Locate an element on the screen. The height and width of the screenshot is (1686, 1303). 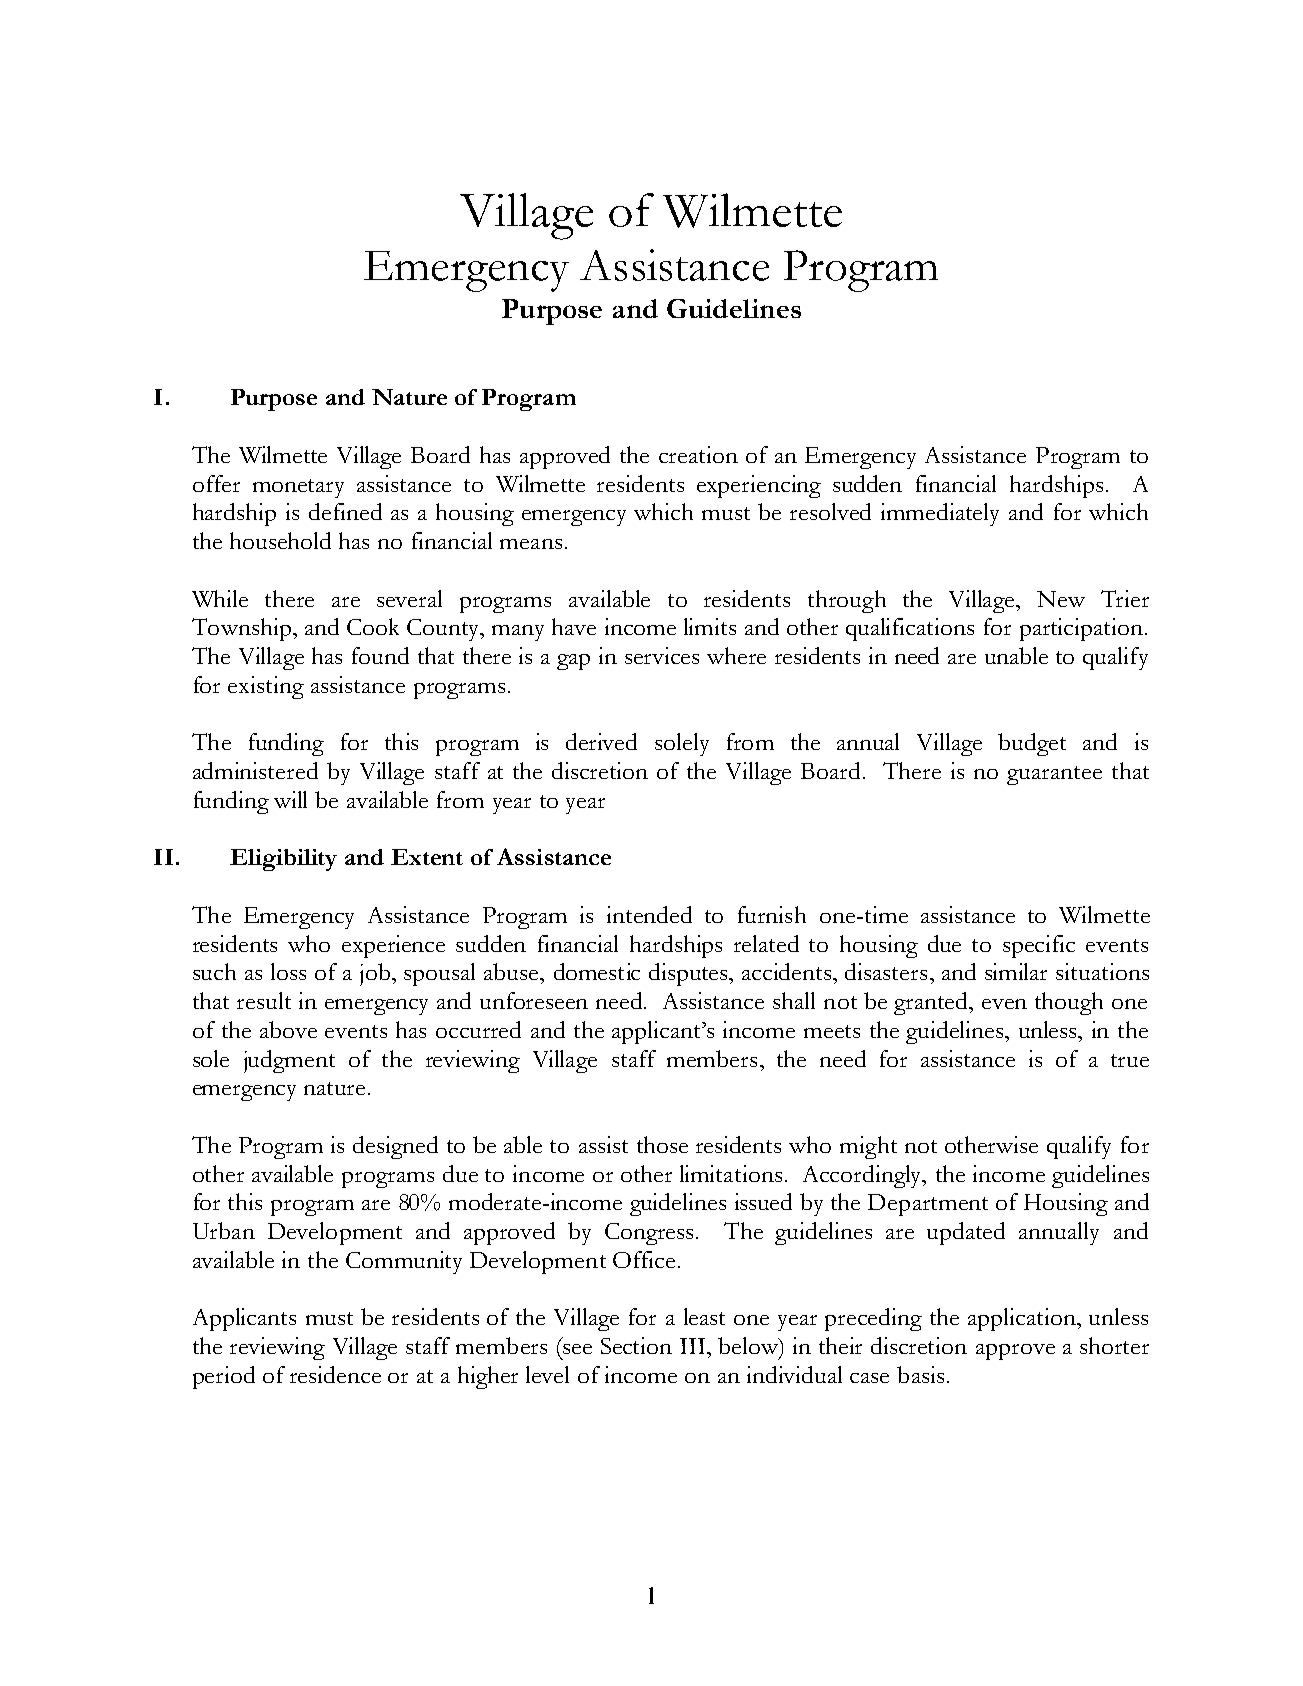
monetary is located at coordinates (298, 488).
